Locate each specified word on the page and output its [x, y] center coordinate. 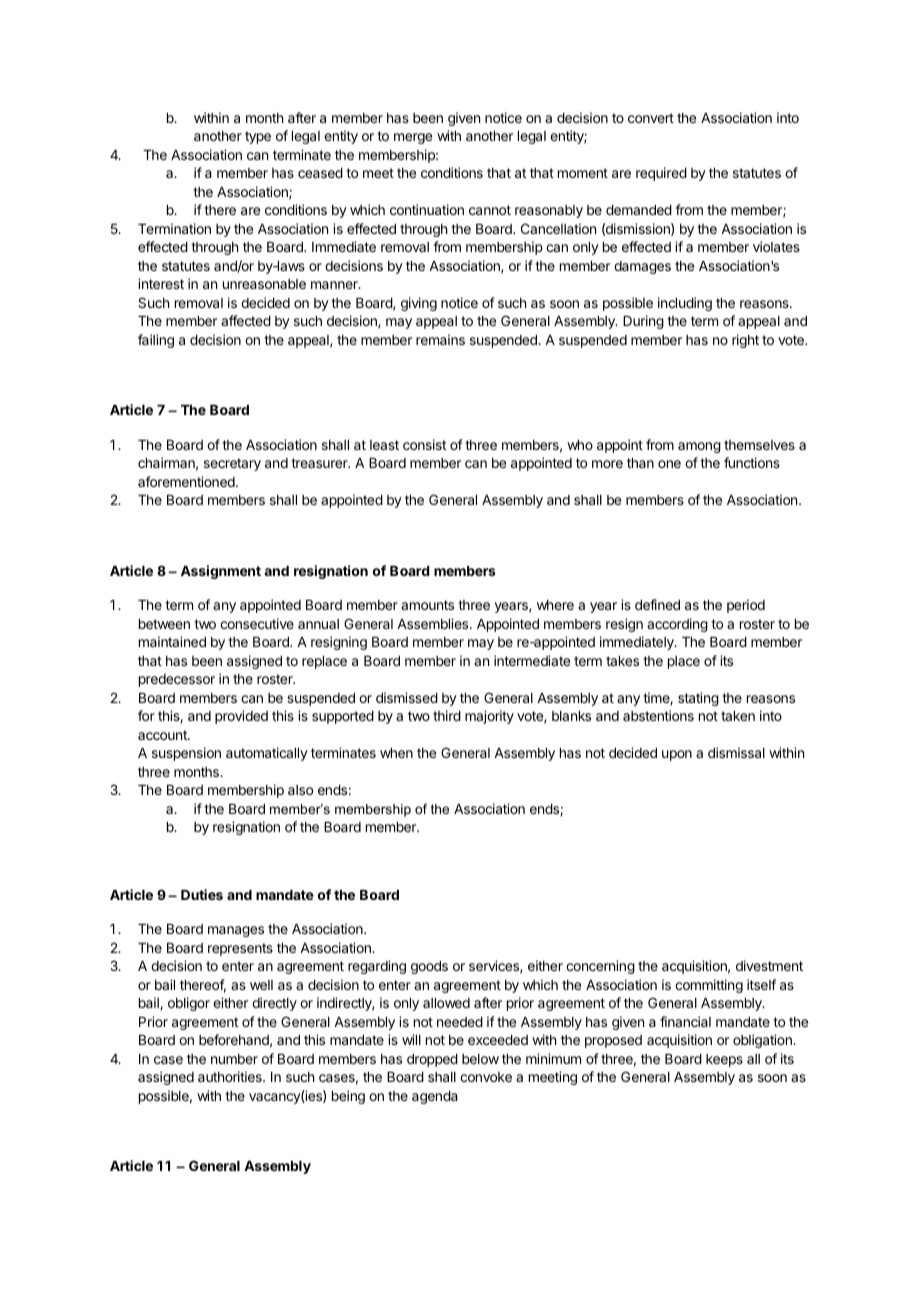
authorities [231, 1076]
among [699, 447]
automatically [267, 754]
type [258, 137]
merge [413, 138]
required [661, 174]
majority [489, 717]
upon [677, 755]
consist [424, 444]
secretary [232, 464]
